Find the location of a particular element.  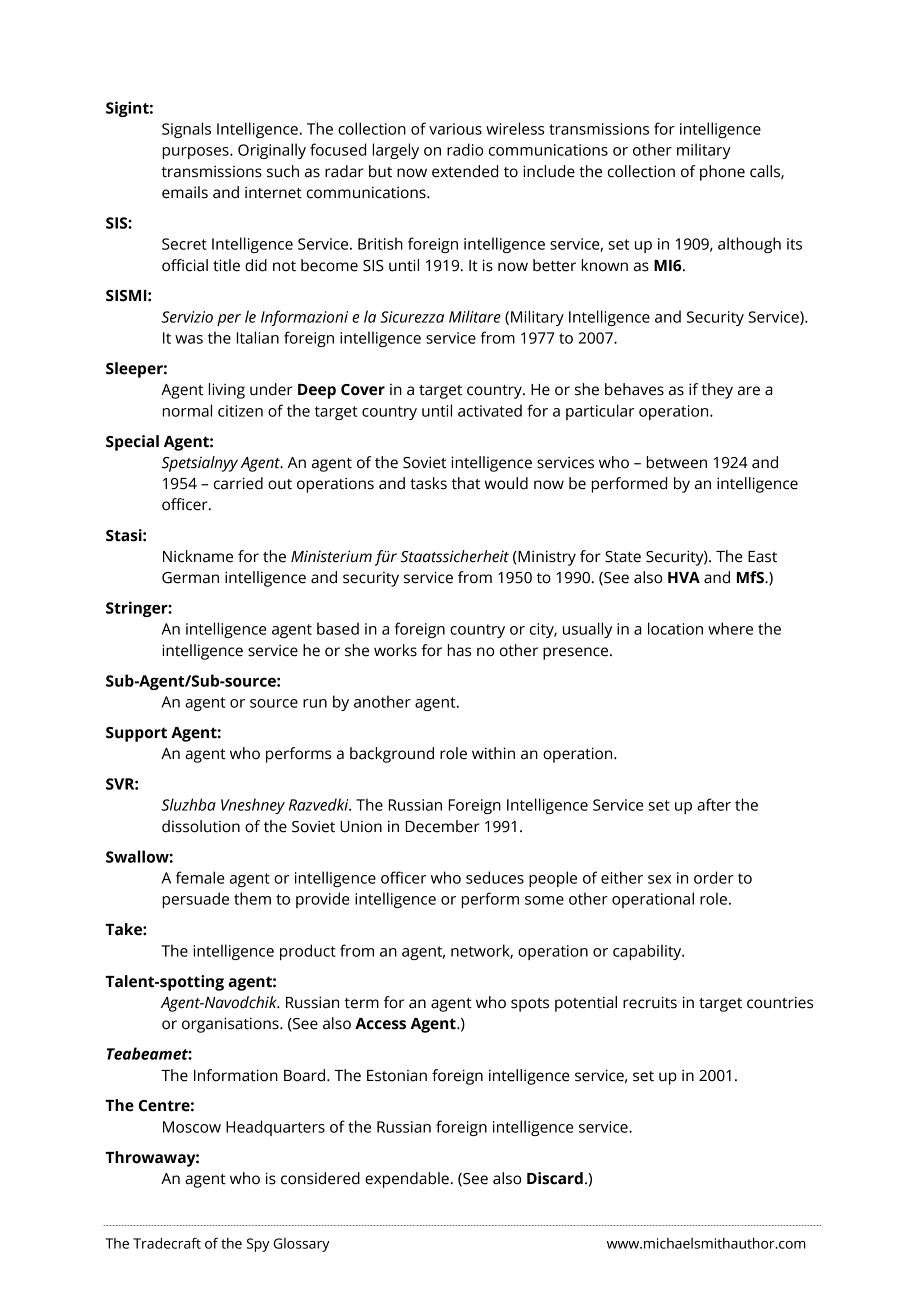

Tradecraft is located at coordinates (167, 1243).
